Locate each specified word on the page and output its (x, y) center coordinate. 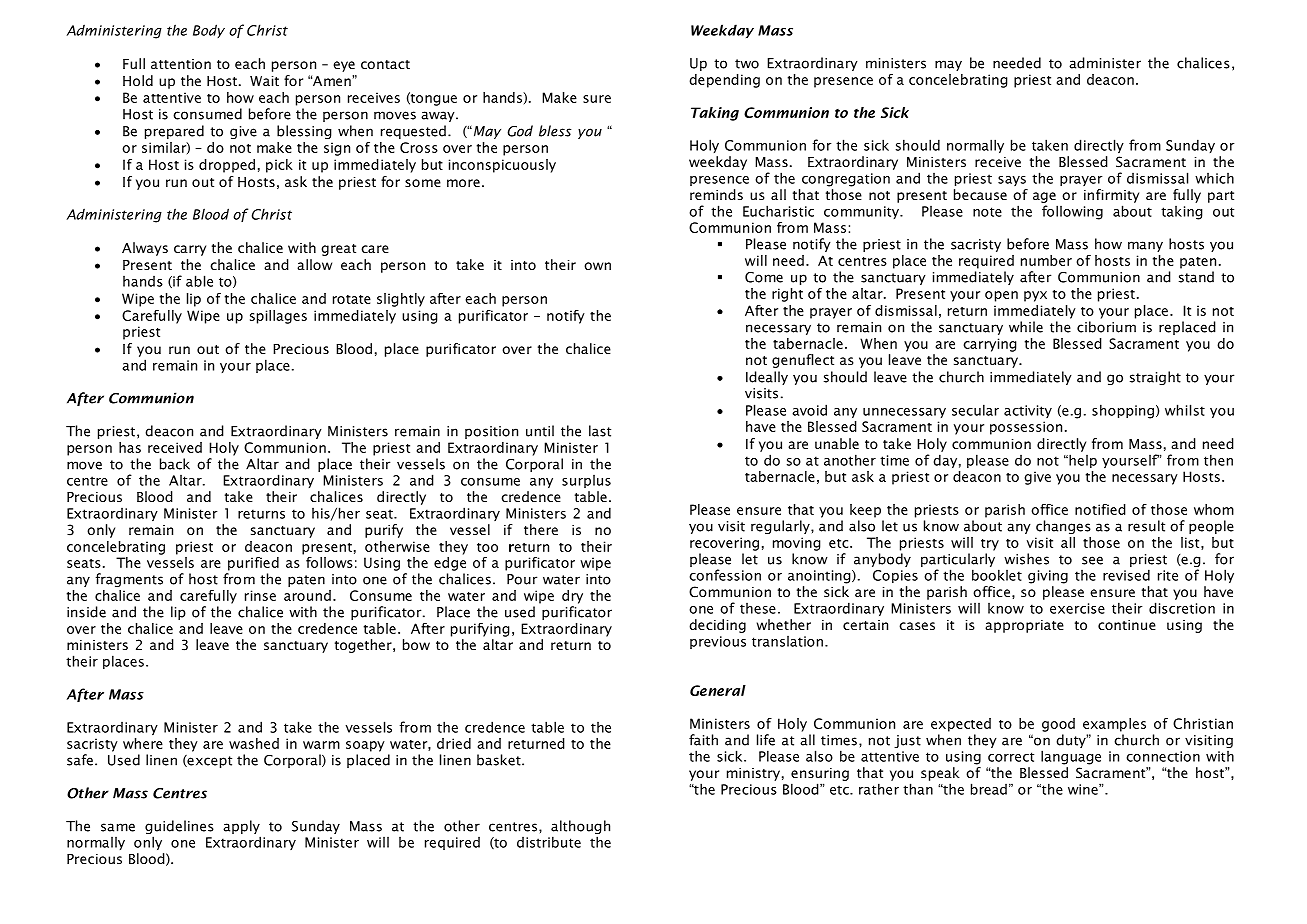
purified (253, 564)
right (787, 295)
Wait (264, 81)
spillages (278, 317)
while (1026, 327)
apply (241, 827)
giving (1048, 577)
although (580, 827)
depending (724, 81)
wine (1084, 789)
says (1012, 181)
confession (725, 575)
